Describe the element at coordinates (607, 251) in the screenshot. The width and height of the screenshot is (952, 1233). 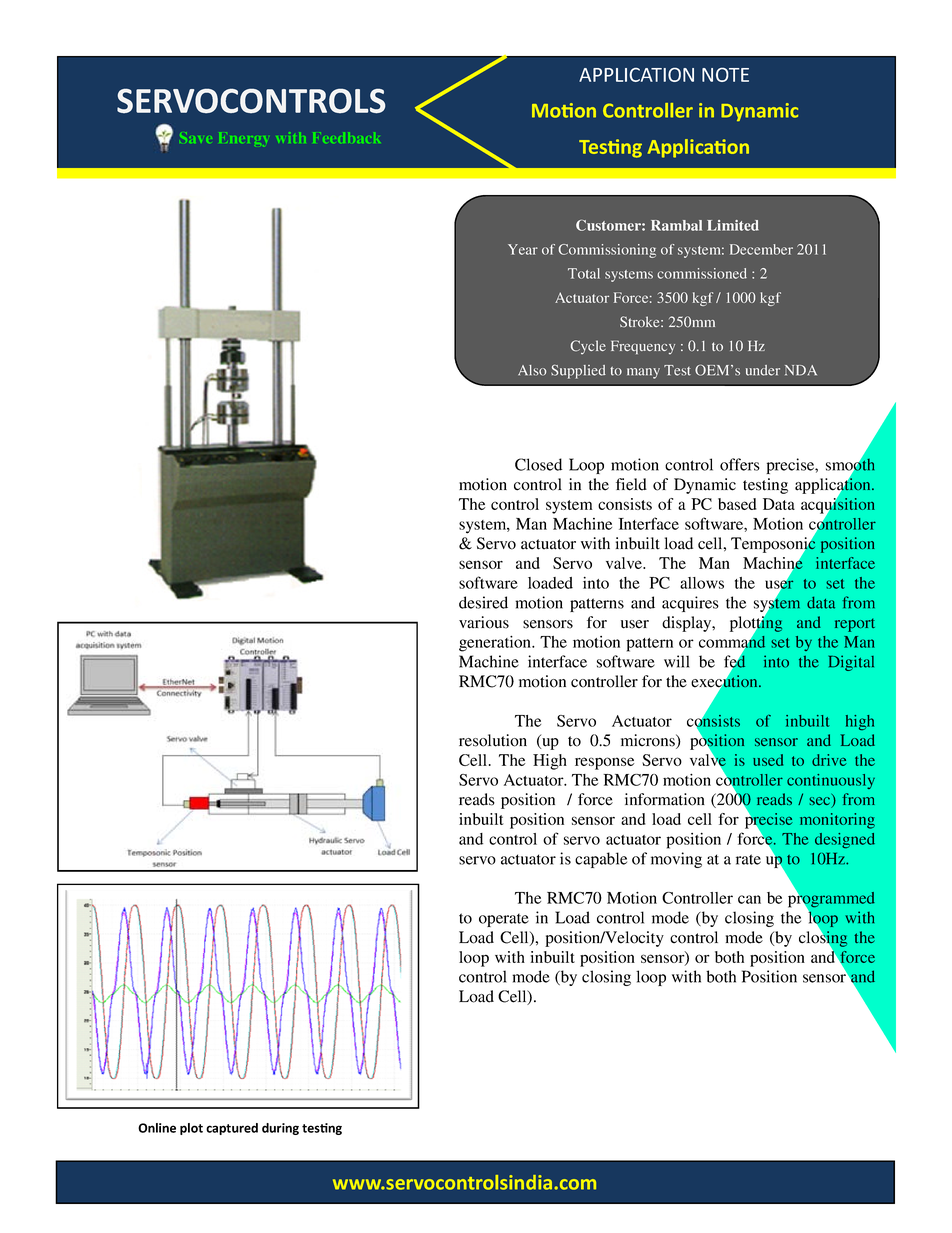
I see `Commissioning` at that location.
